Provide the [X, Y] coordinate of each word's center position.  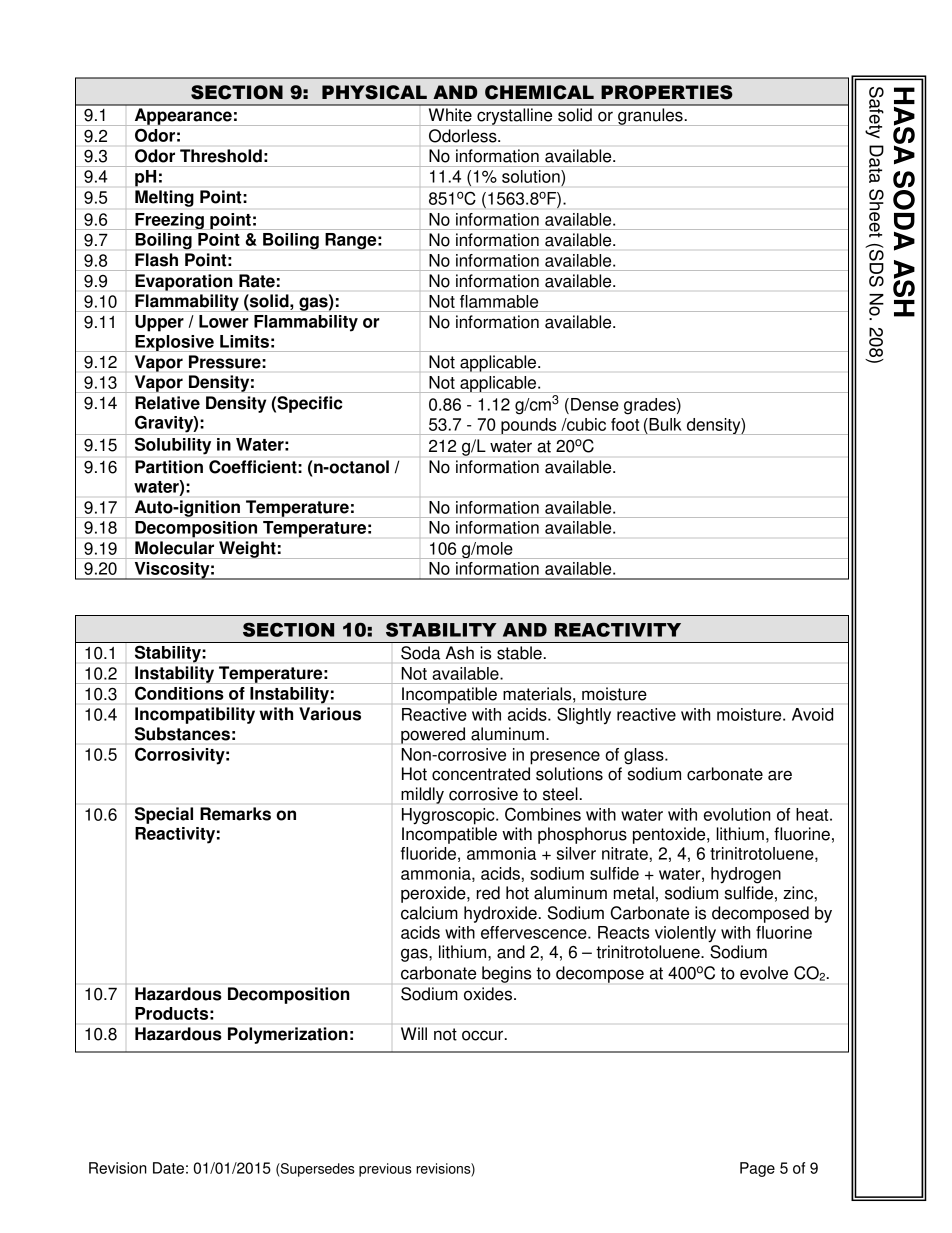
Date [168, 1168]
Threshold [221, 156]
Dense [595, 404]
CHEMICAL [539, 92]
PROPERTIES [667, 92]
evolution [737, 814]
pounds [529, 426]
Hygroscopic [449, 816]
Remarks [235, 814]
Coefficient [253, 467]
